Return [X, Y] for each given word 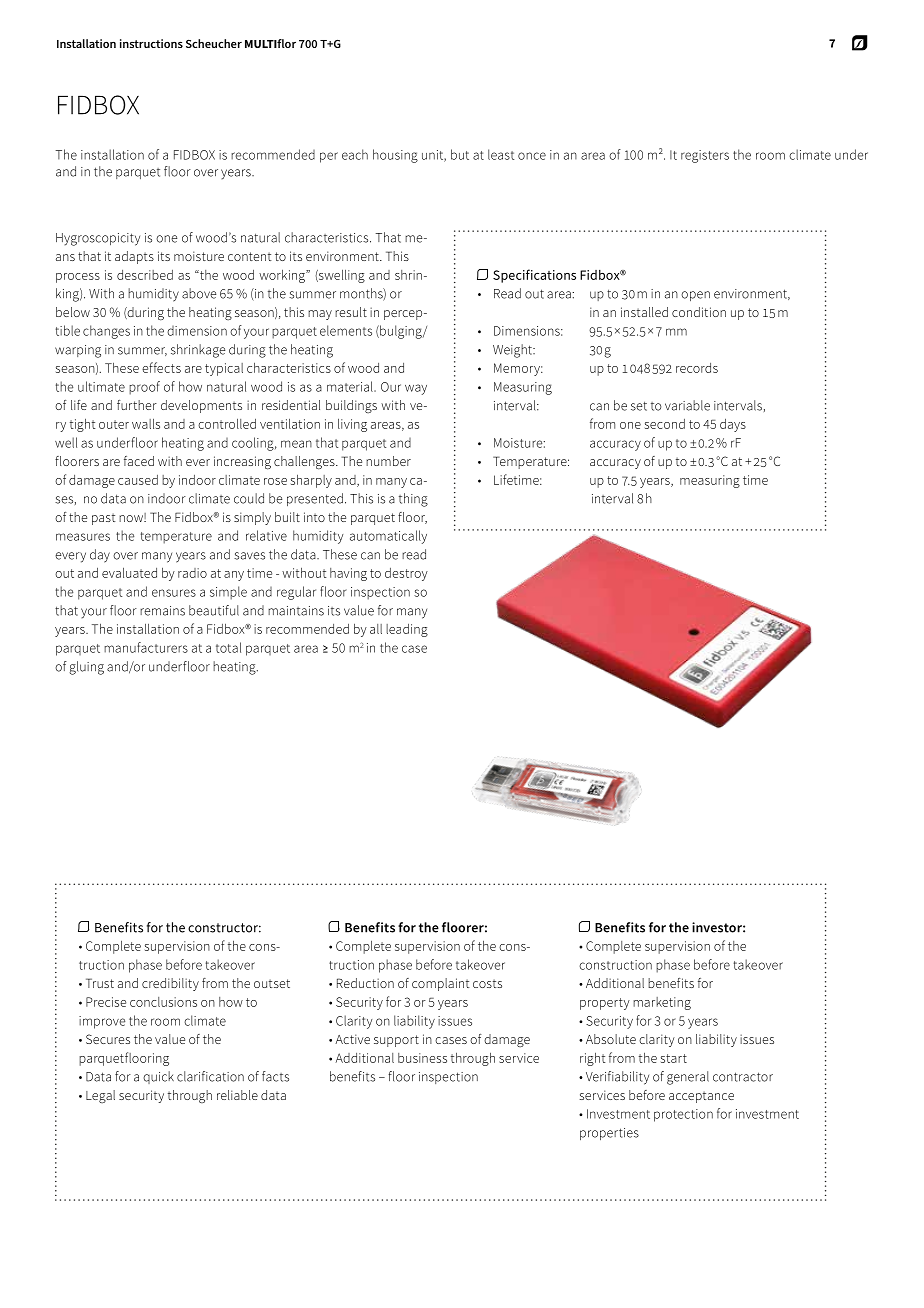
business [422, 1058]
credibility [170, 984]
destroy [406, 574]
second [665, 424]
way [416, 389]
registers [705, 156]
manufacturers [146, 647]
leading [407, 630]
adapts [134, 257]
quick [158, 1077]
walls [146, 423]
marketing [662, 1003]
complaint [441, 984]
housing [395, 156]
